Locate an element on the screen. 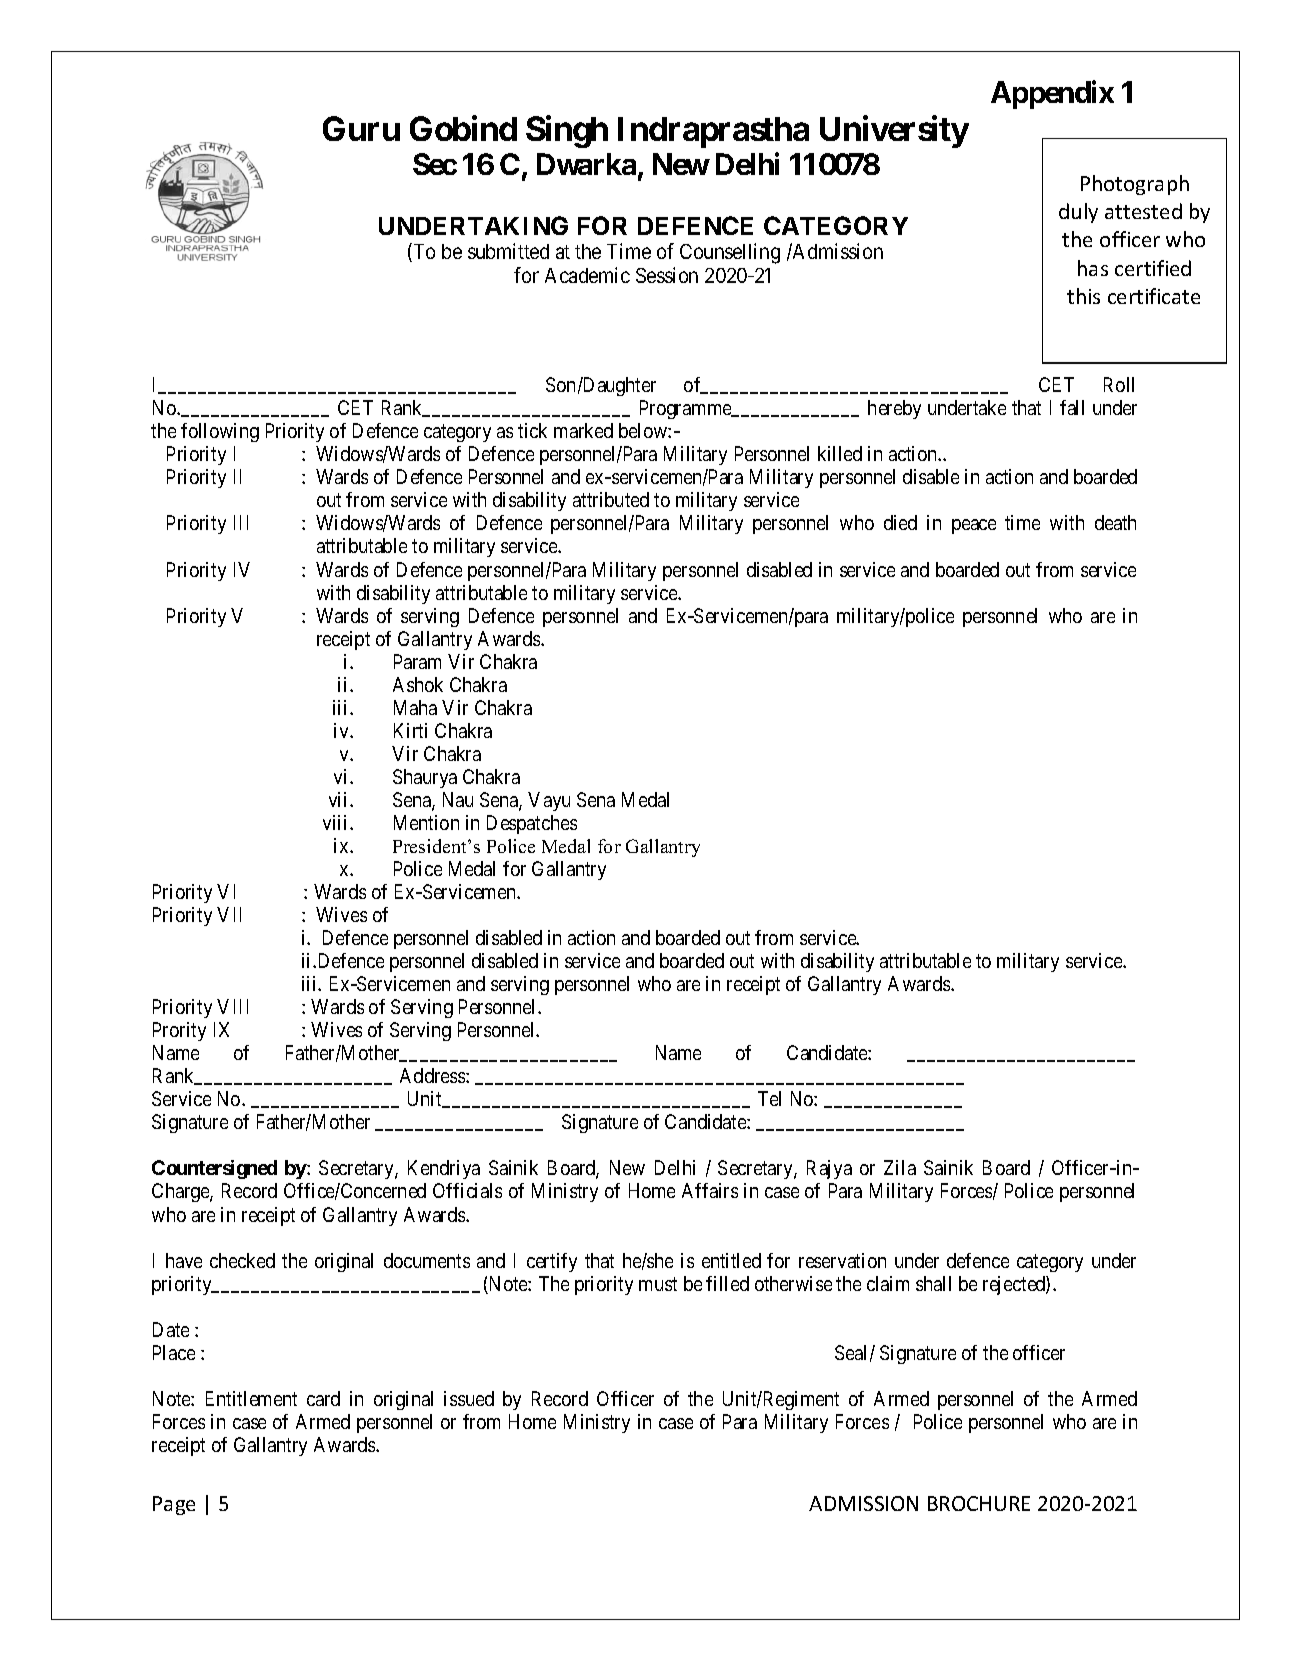  Guru is located at coordinates (361, 128).
